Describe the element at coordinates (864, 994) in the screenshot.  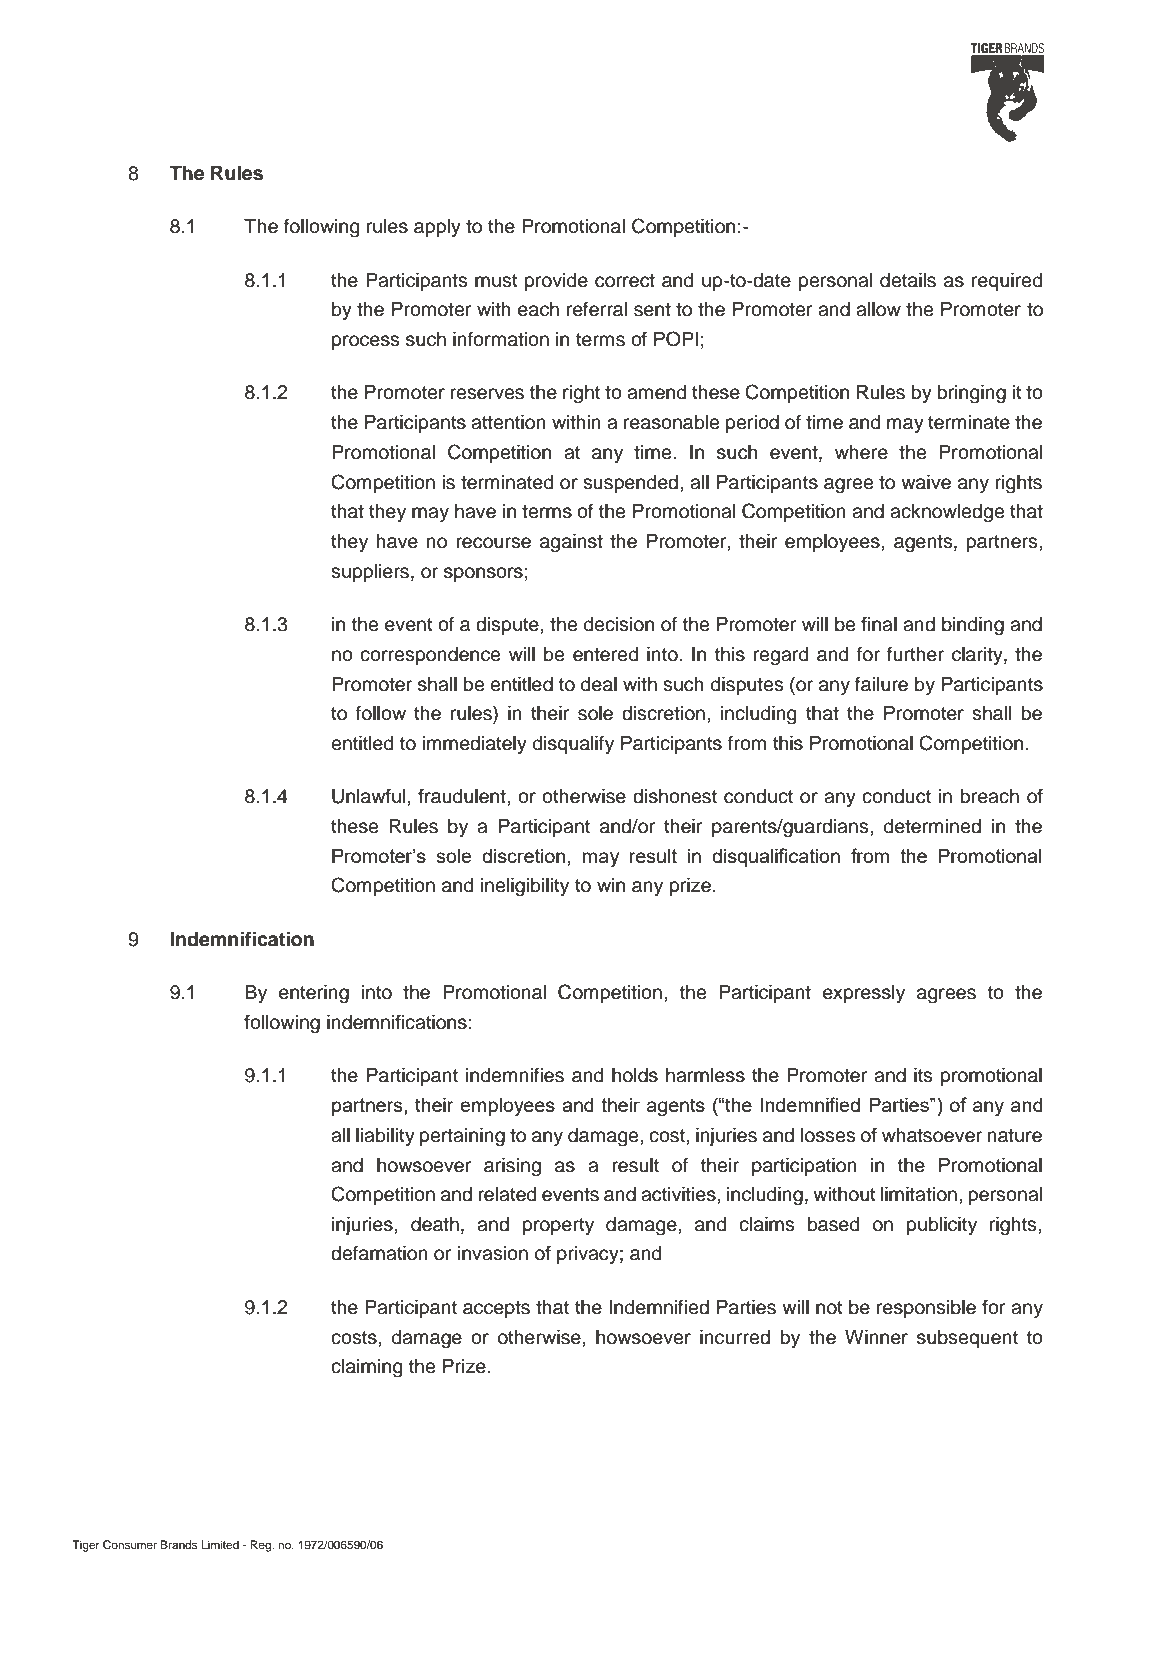
I see `expressly` at that location.
